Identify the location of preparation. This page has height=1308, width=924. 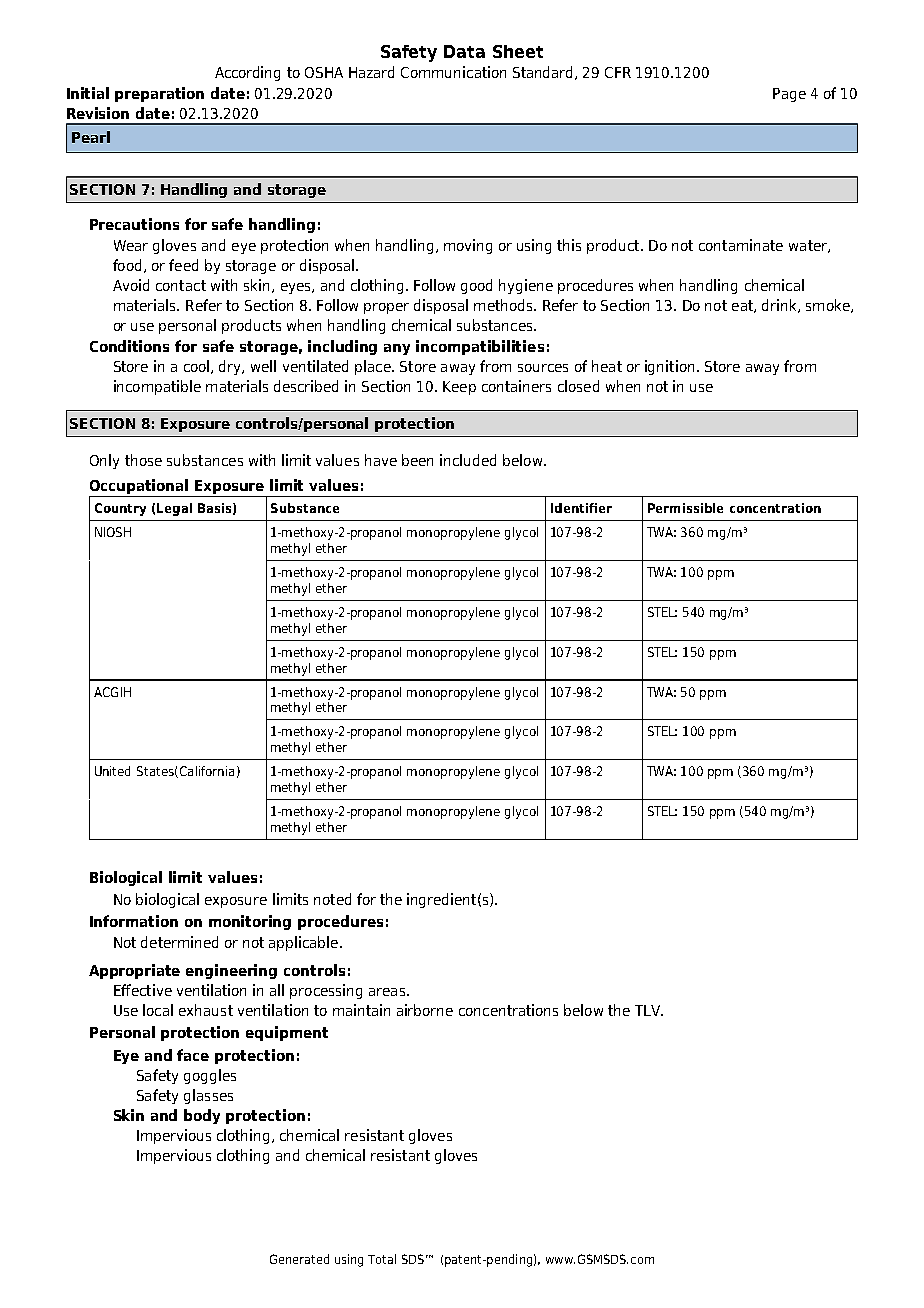
(159, 94).
